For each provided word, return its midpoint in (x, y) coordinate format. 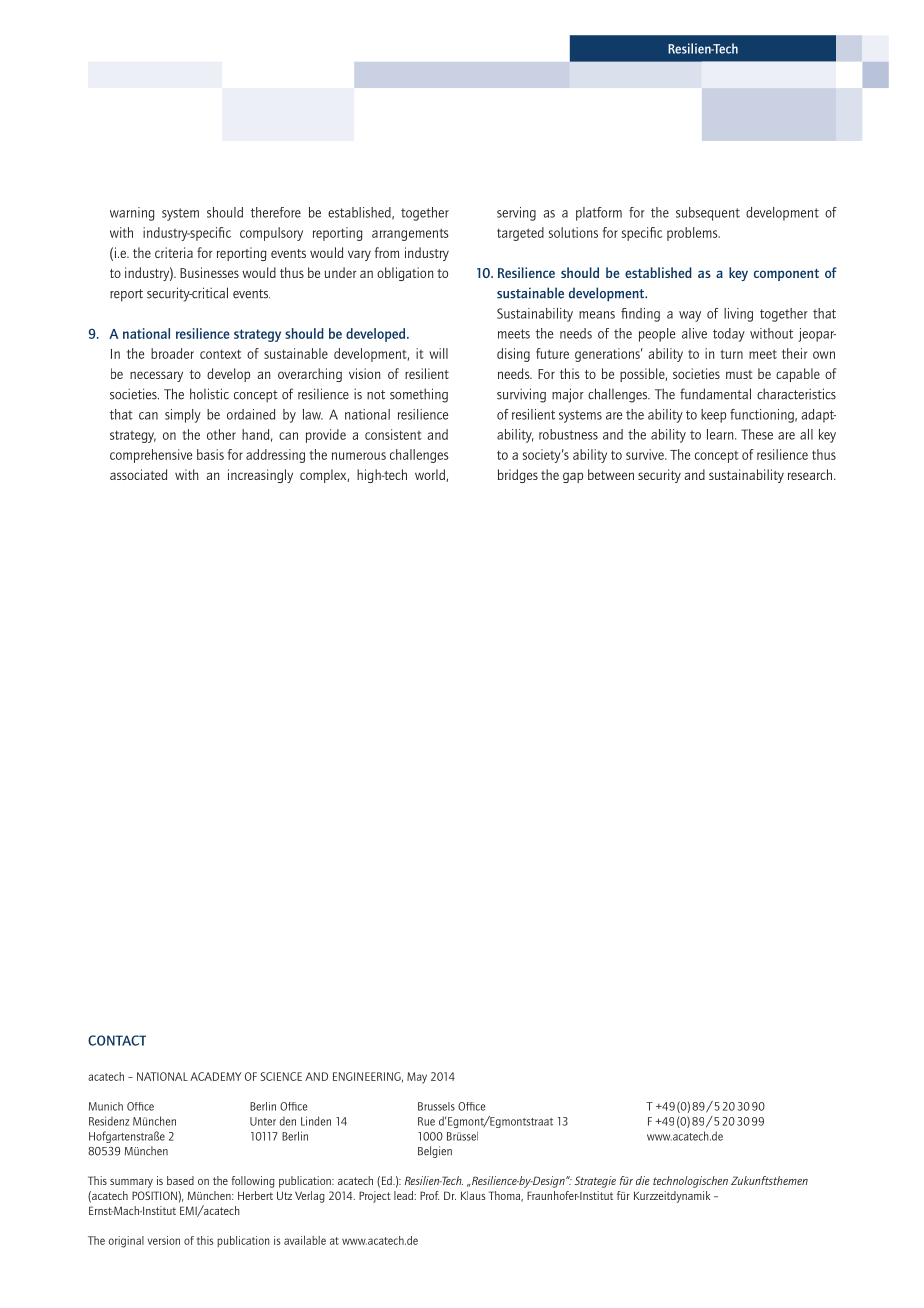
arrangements (410, 234)
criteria (174, 252)
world (431, 475)
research (811, 474)
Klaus (473, 1195)
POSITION (155, 1195)
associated (138, 474)
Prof (429, 1195)
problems (693, 234)
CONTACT (117, 1040)
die (643, 1180)
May (417, 1078)
